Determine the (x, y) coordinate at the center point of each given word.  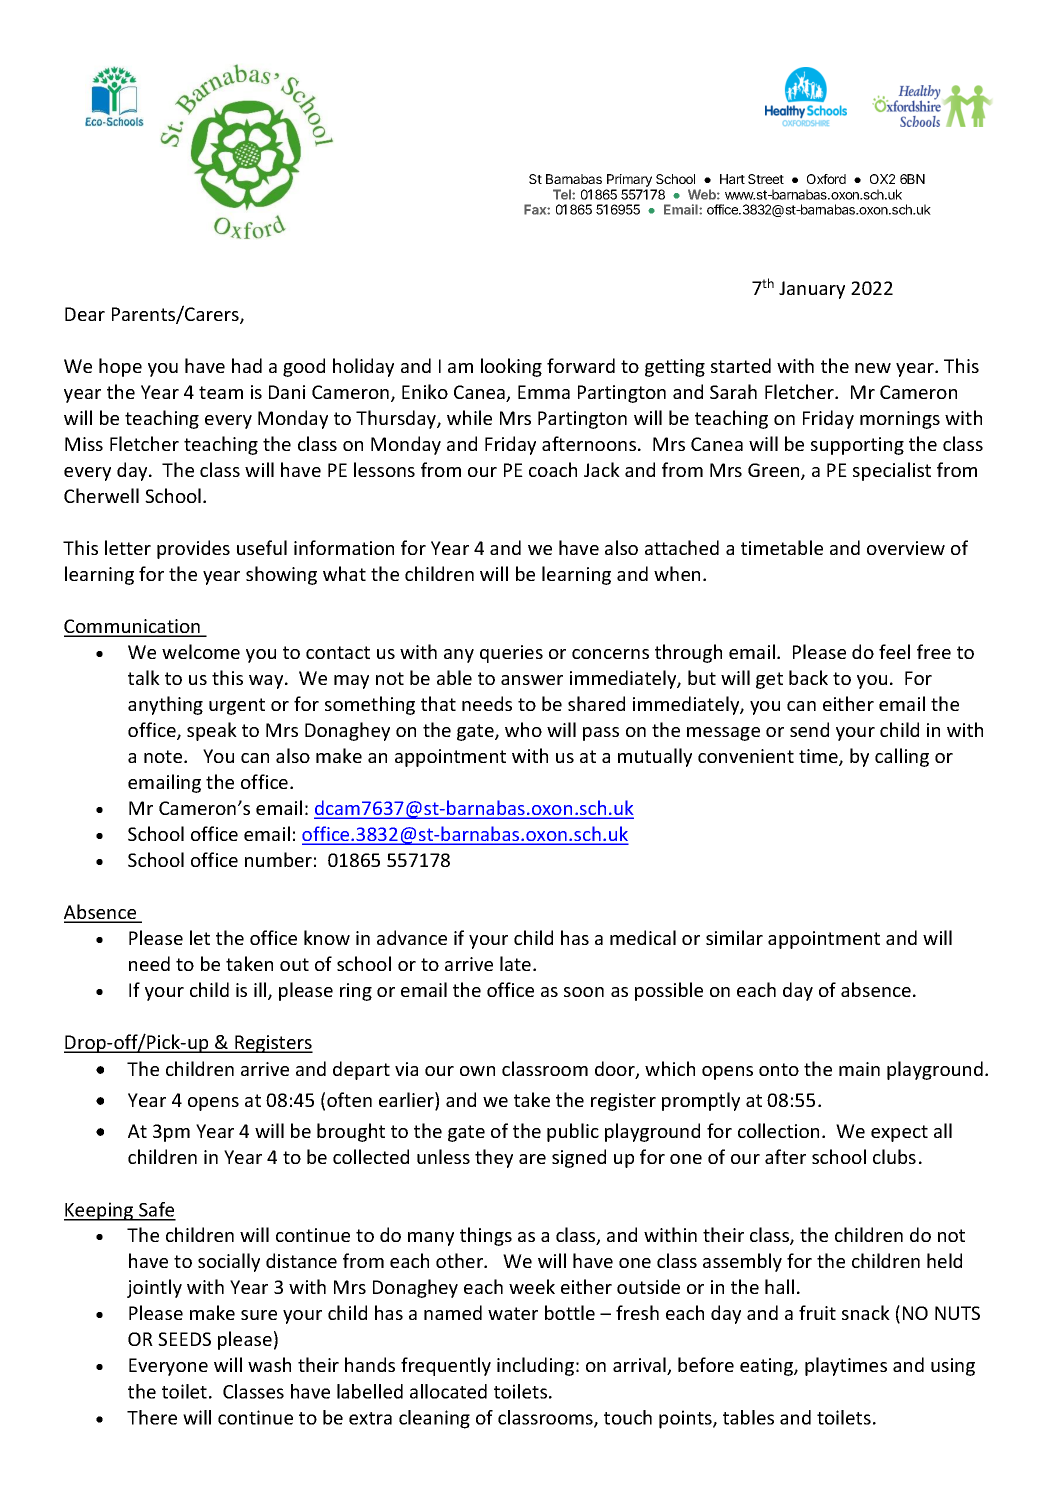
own (477, 1071)
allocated (448, 1391)
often (349, 1099)
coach (553, 469)
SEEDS (184, 1339)
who (523, 729)
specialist (892, 471)
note (164, 756)
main (859, 1069)
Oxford (826, 179)
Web (703, 194)
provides (193, 549)
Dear (85, 314)
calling (902, 757)
